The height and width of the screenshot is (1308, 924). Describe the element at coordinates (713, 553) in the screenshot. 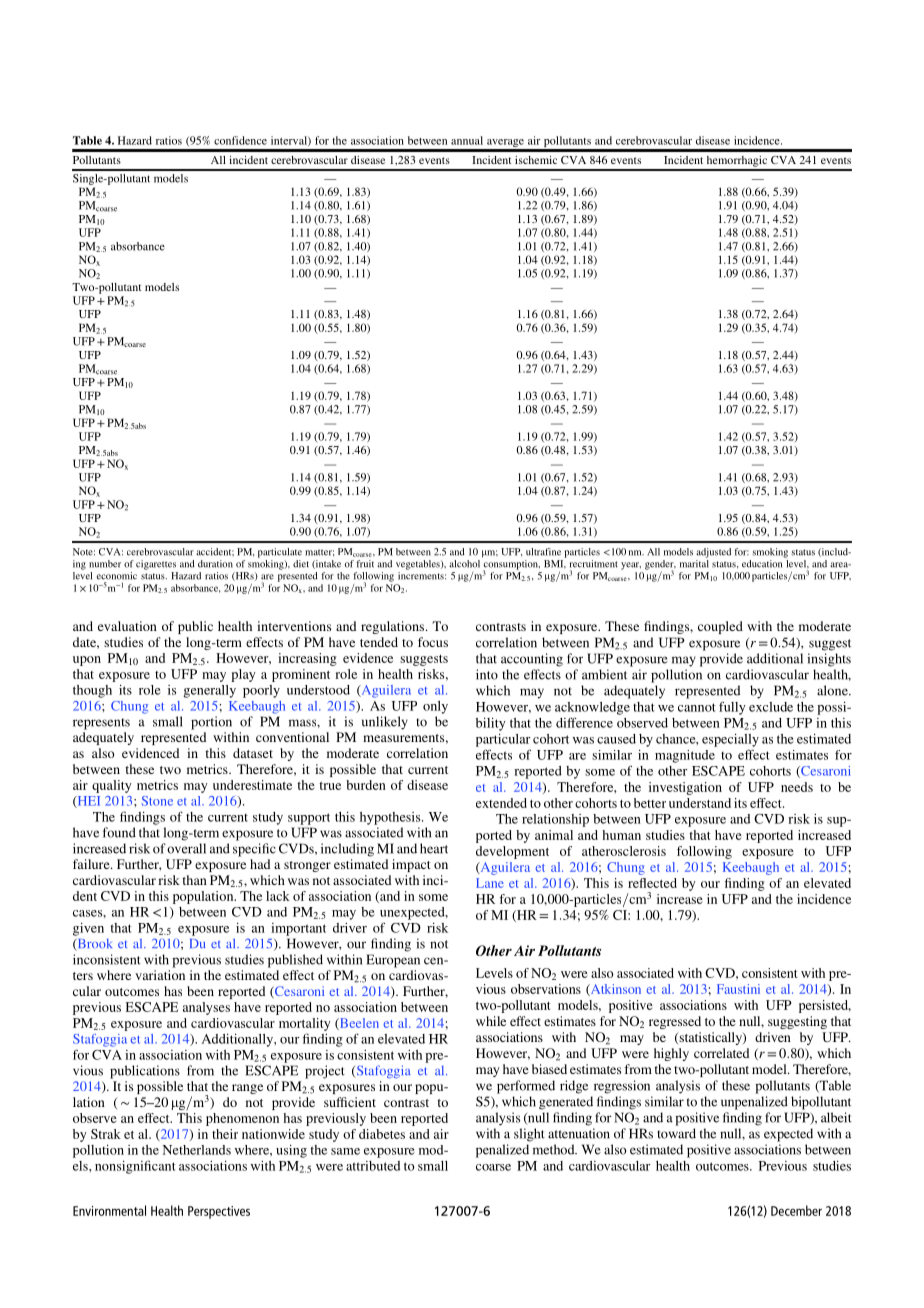

I see `adjusted` at that location.
